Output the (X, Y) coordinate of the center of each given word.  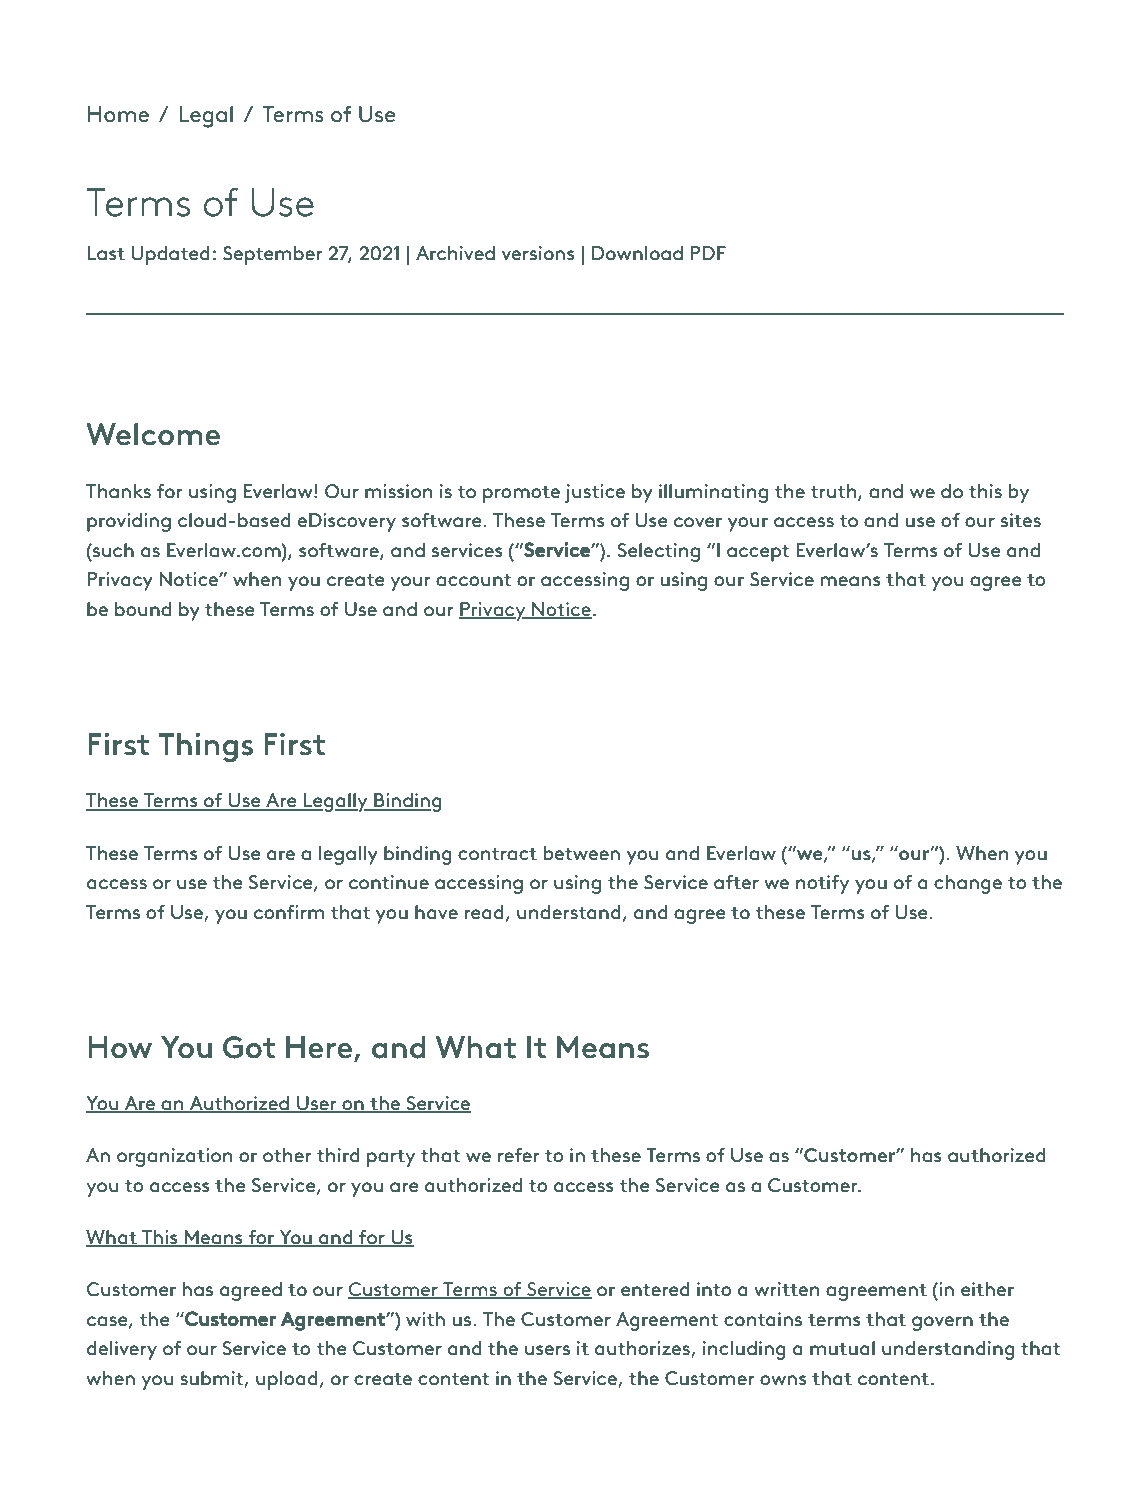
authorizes (643, 1349)
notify (822, 884)
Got (249, 1047)
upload (287, 1380)
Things (205, 747)
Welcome (153, 434)
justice (594, 493)
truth (834, 492)
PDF (708, 253)
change (968, 884)
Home (118, 114)
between (582, 853)
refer (519, 1155)
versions (538, 253)
